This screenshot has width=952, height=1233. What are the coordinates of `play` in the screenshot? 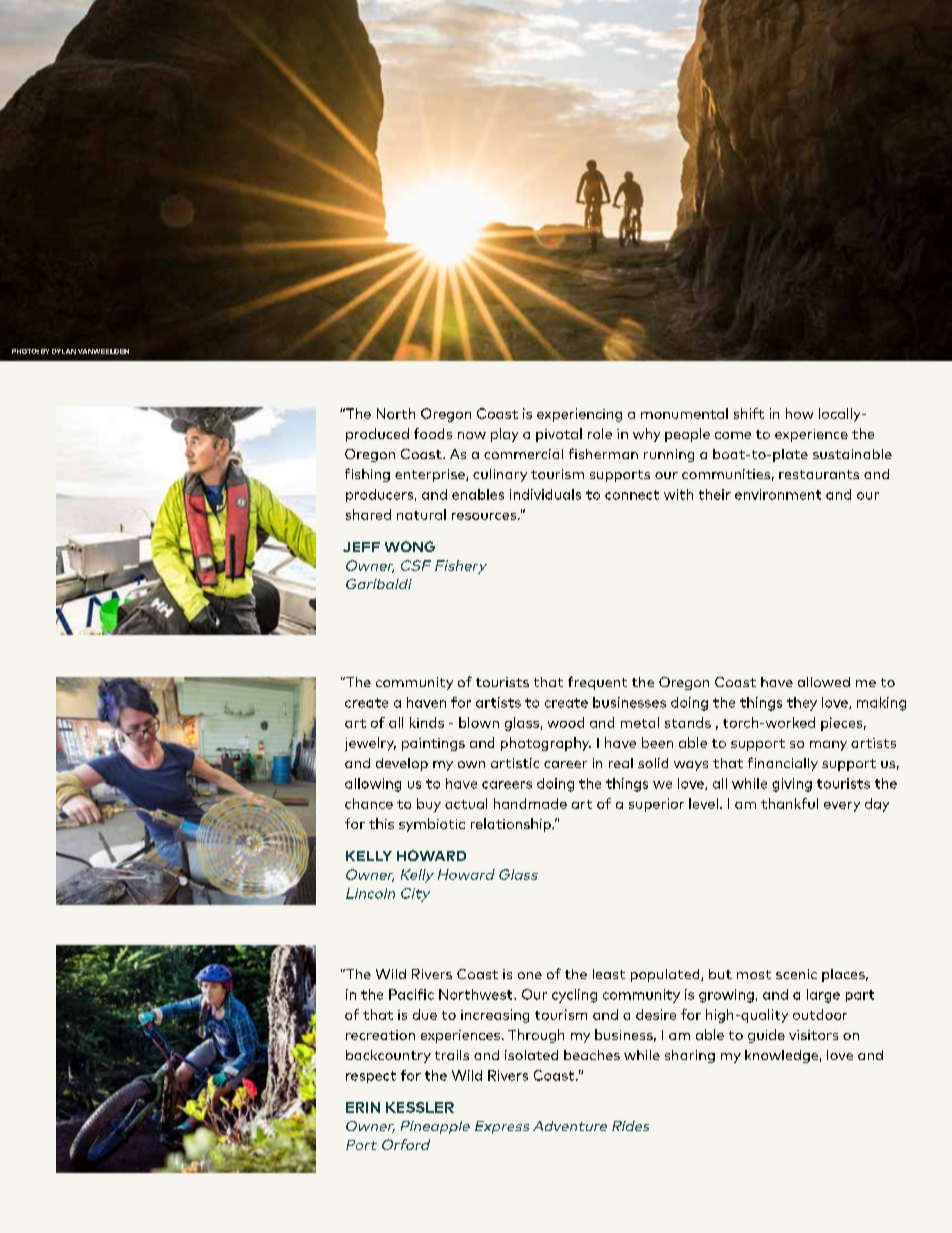 It's located at (504, 435).
